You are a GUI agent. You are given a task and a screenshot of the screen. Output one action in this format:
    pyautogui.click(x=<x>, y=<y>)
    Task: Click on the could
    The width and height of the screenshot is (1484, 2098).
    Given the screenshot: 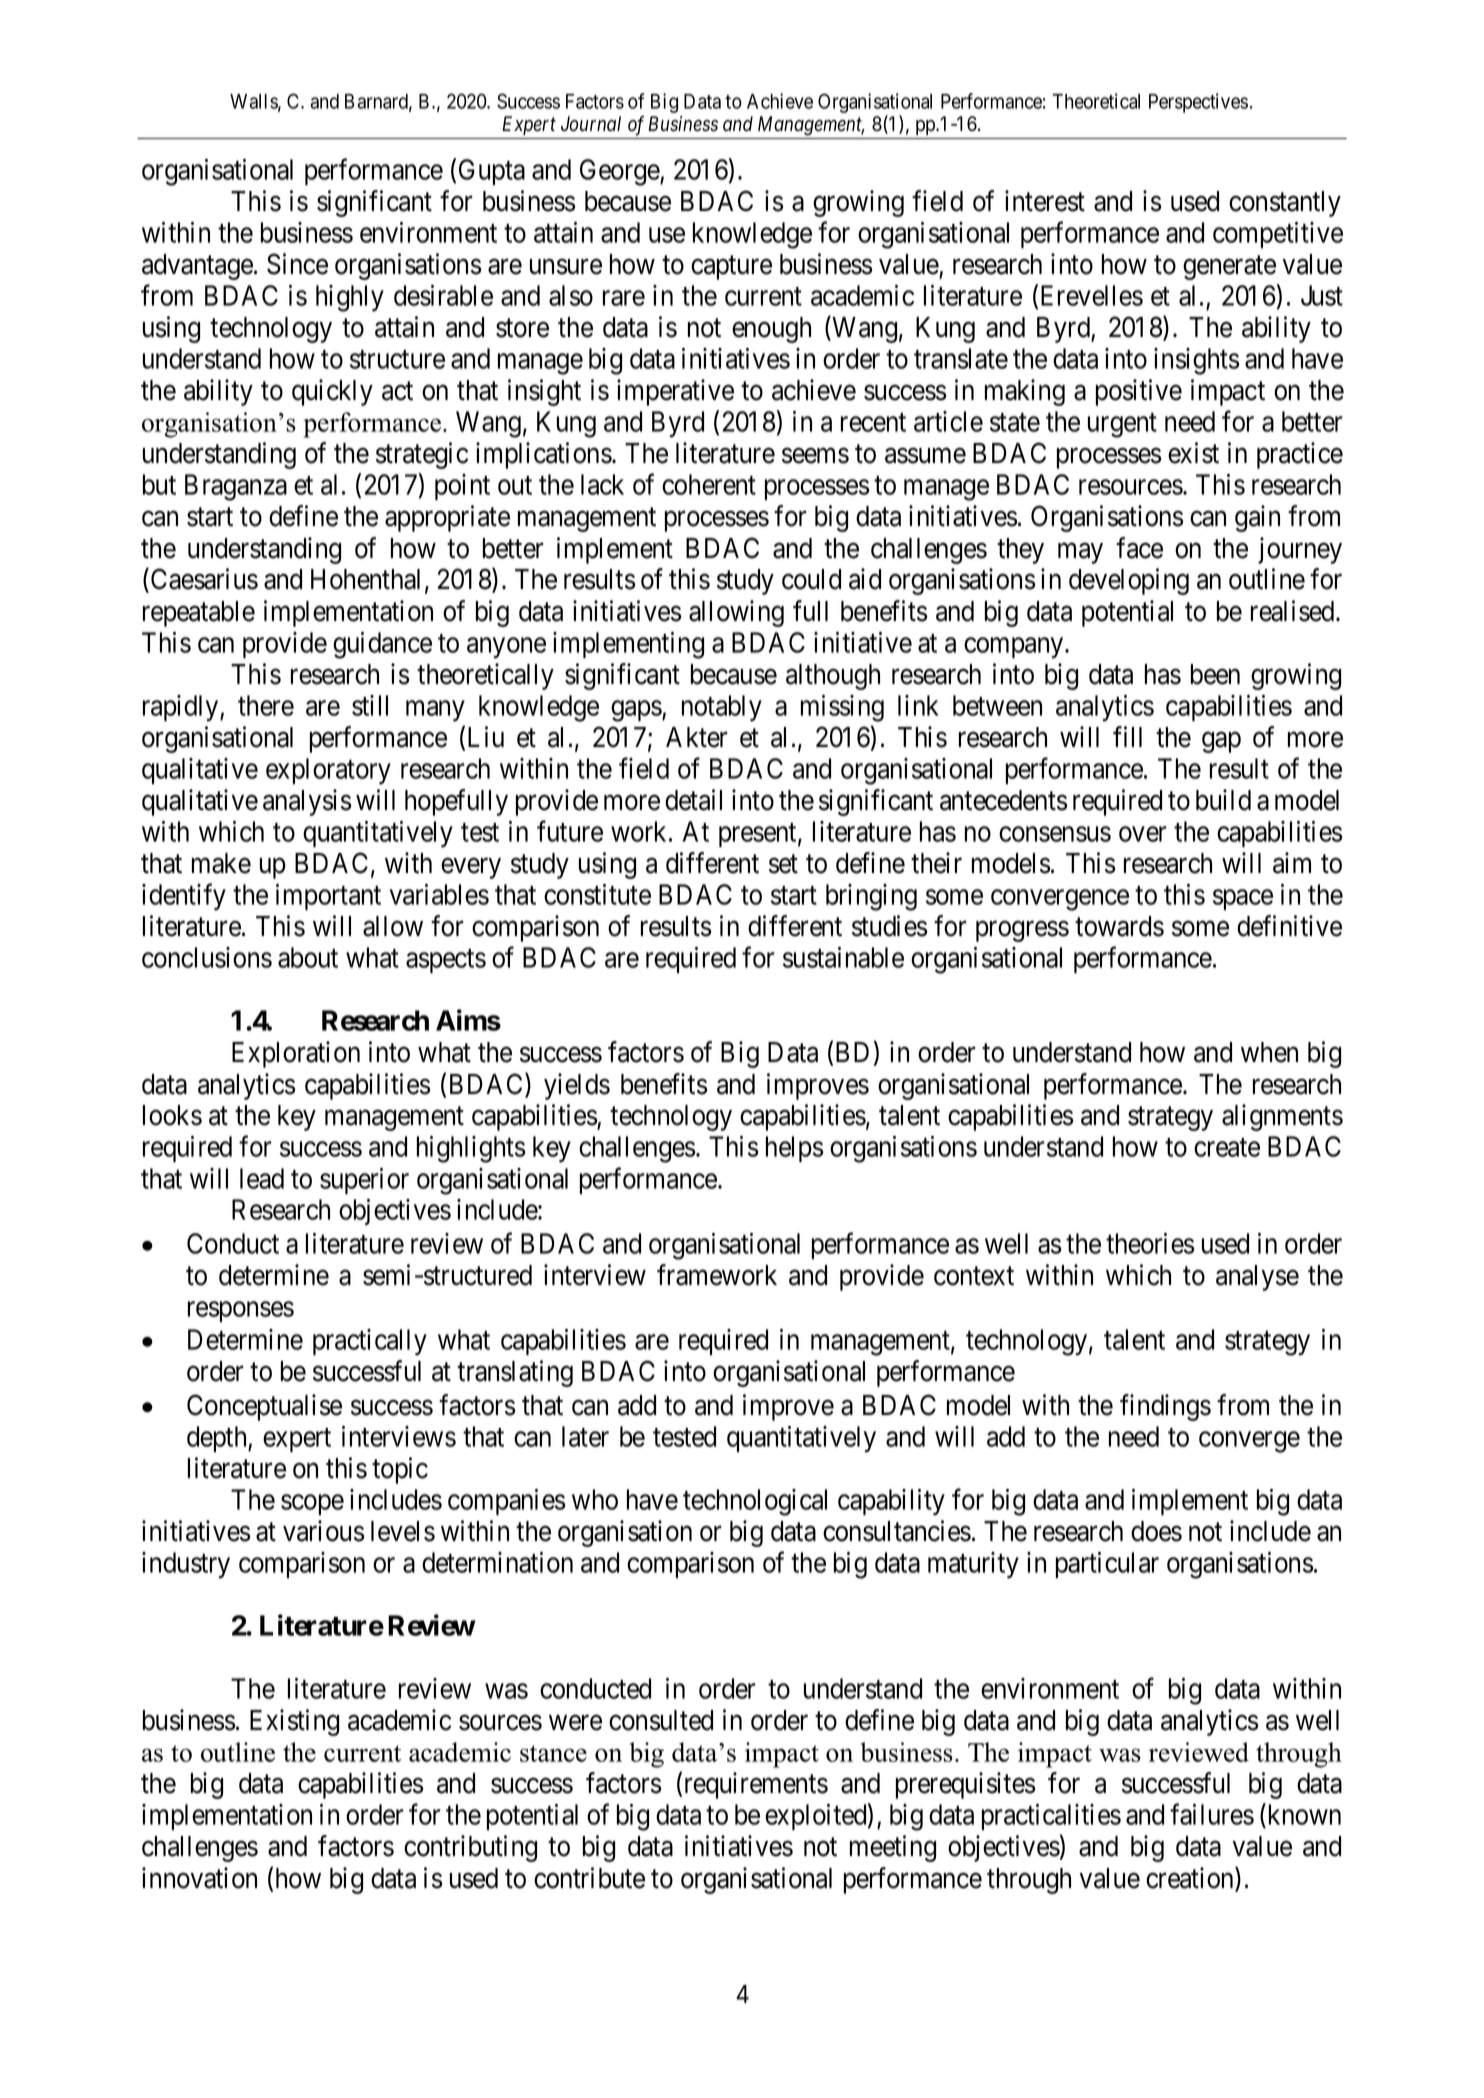 What is the action you would take?
    pyautogui.click(x=811, y=579)
